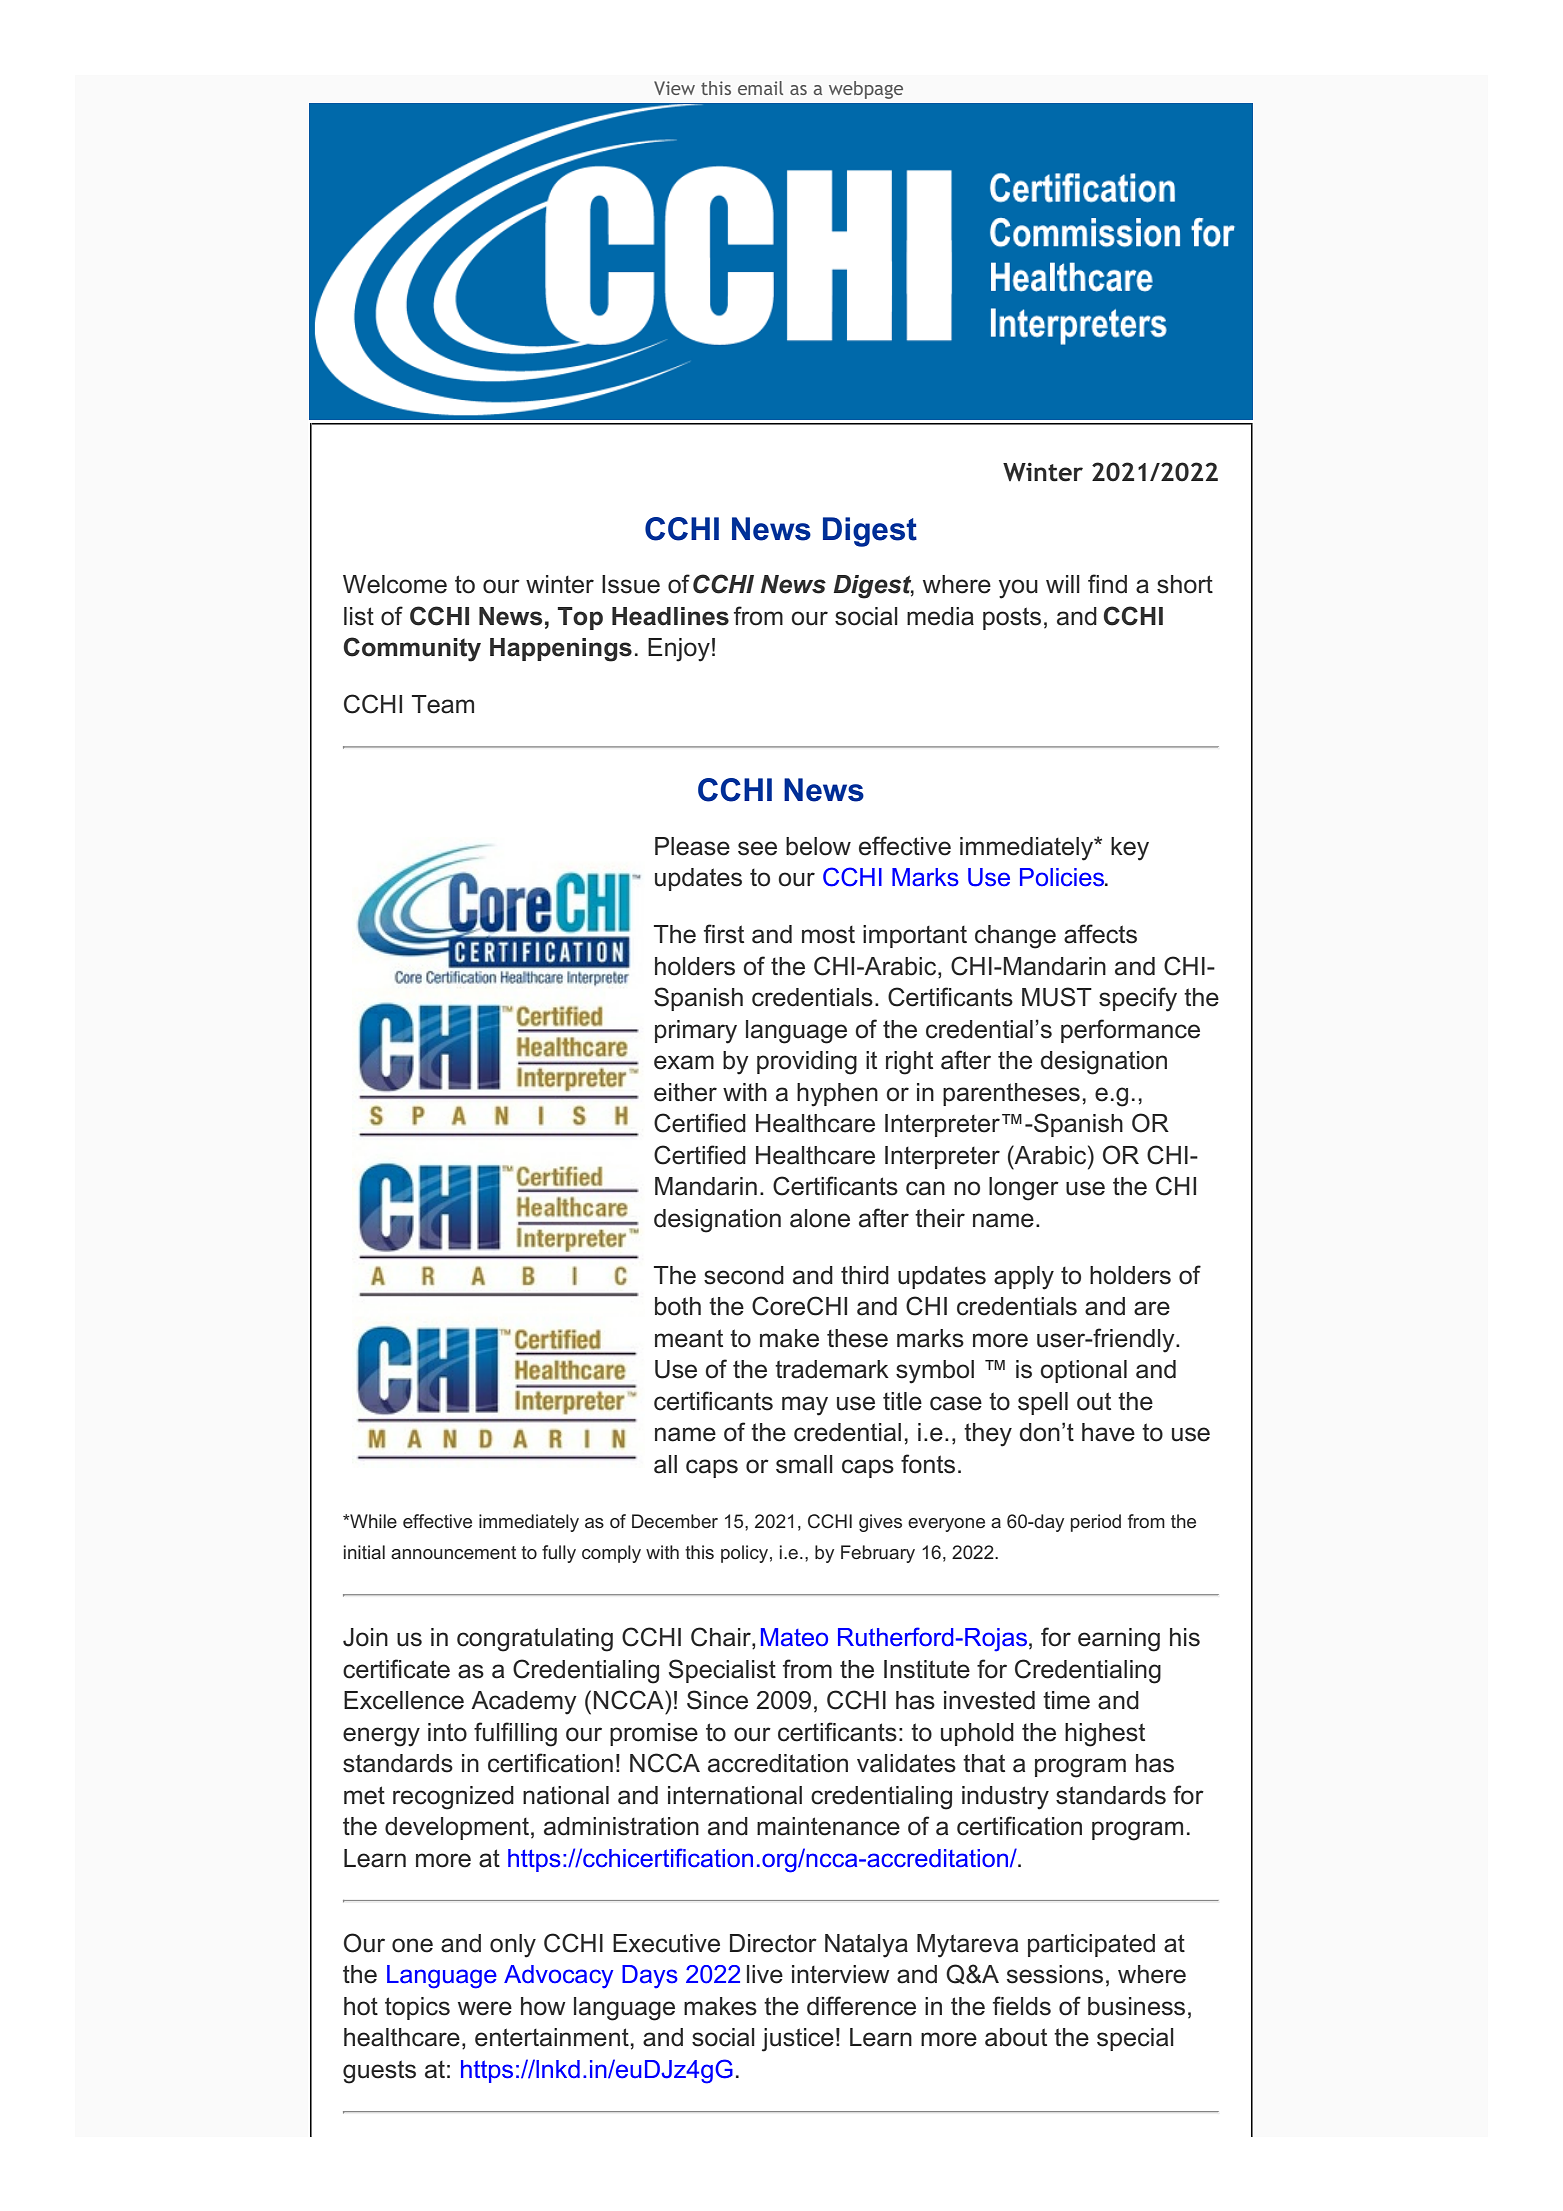  I want to click on providing, so click(807, 1063).
